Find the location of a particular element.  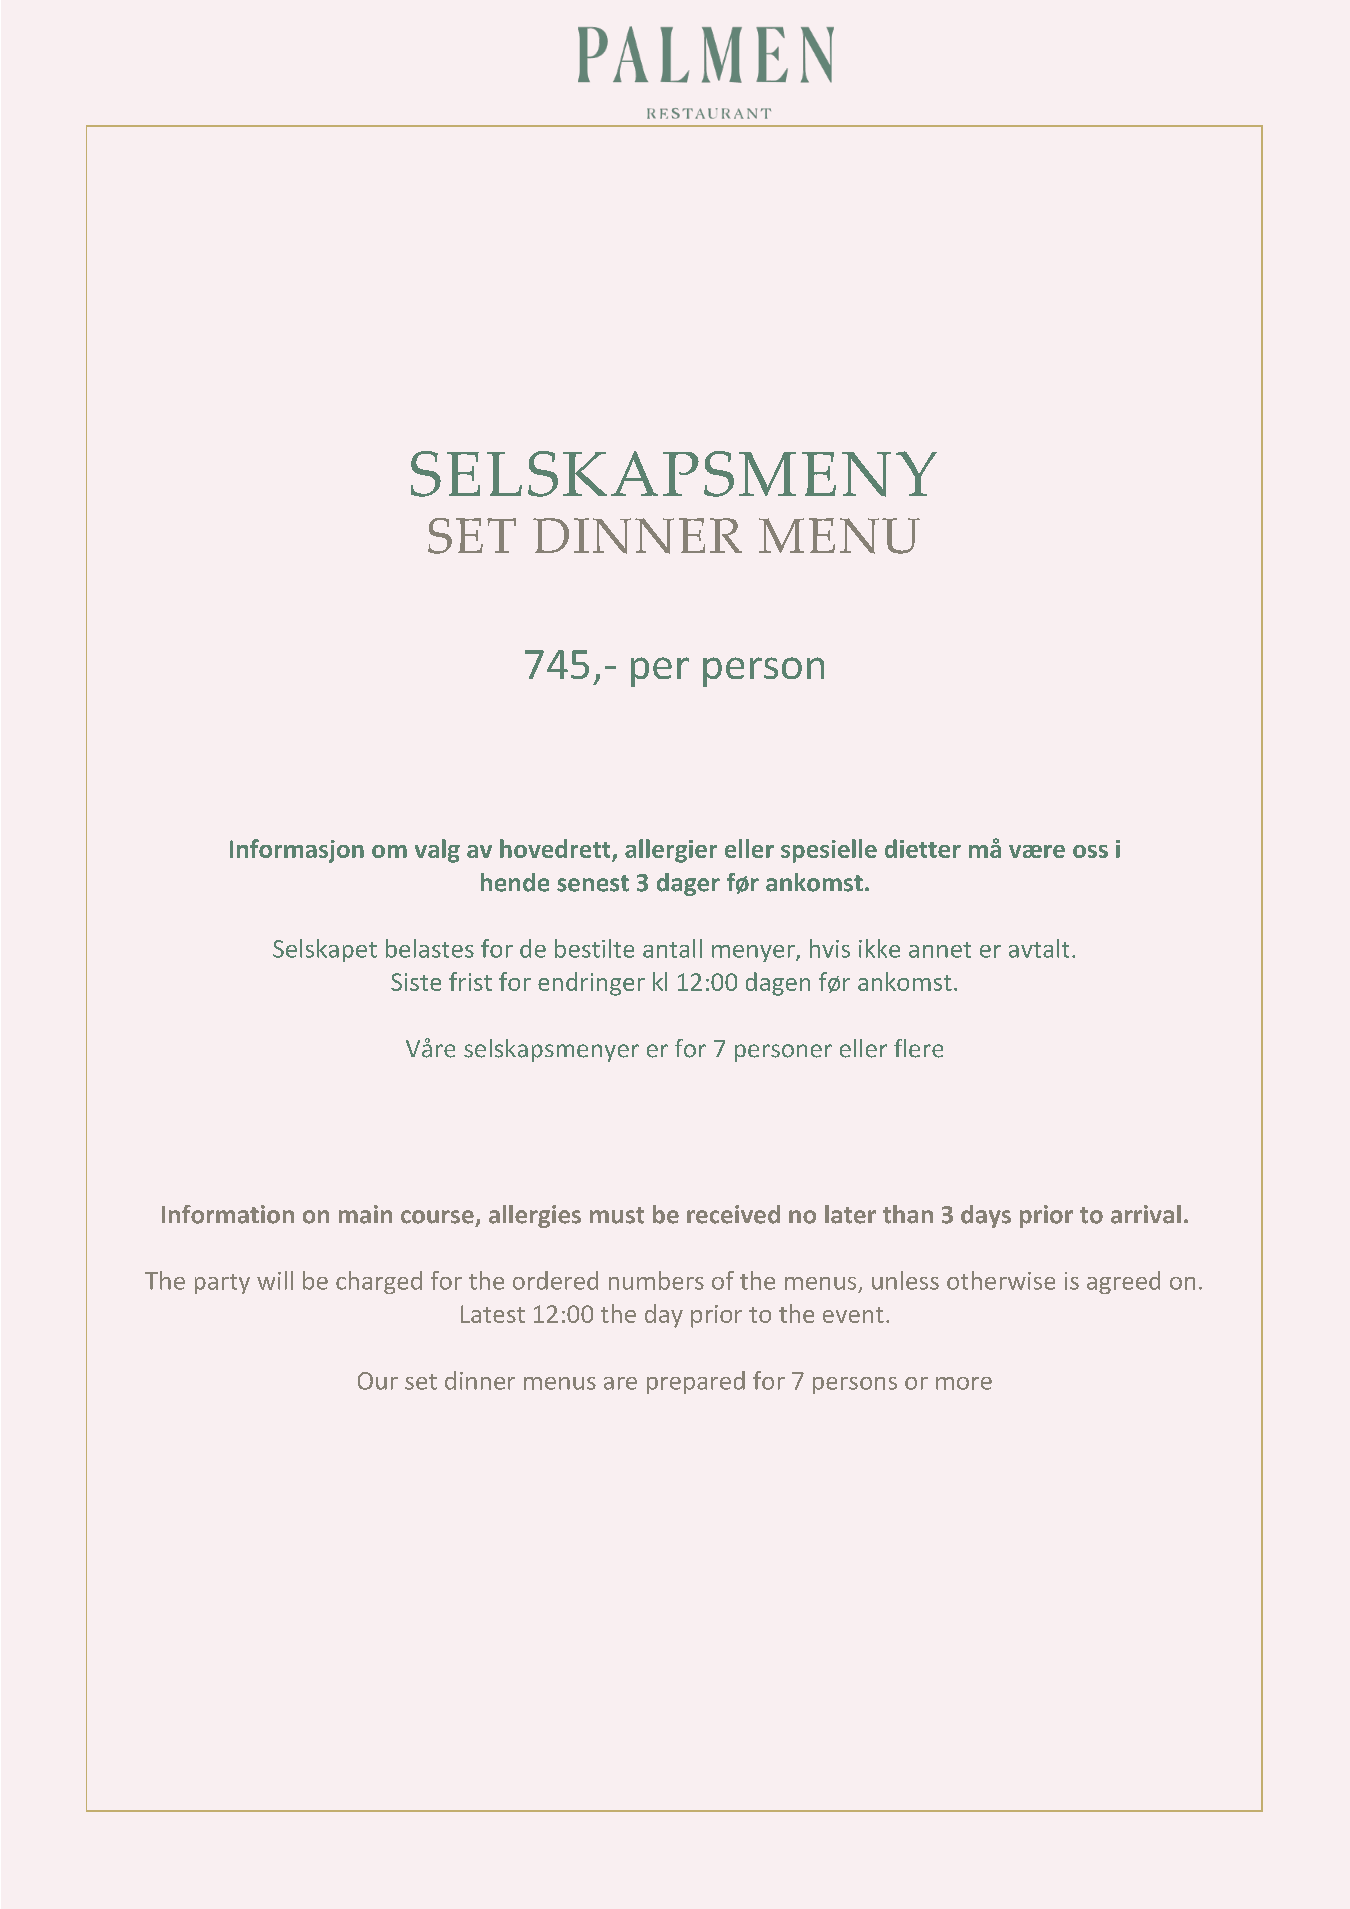

ikke is located at coordinates (879, 948).
